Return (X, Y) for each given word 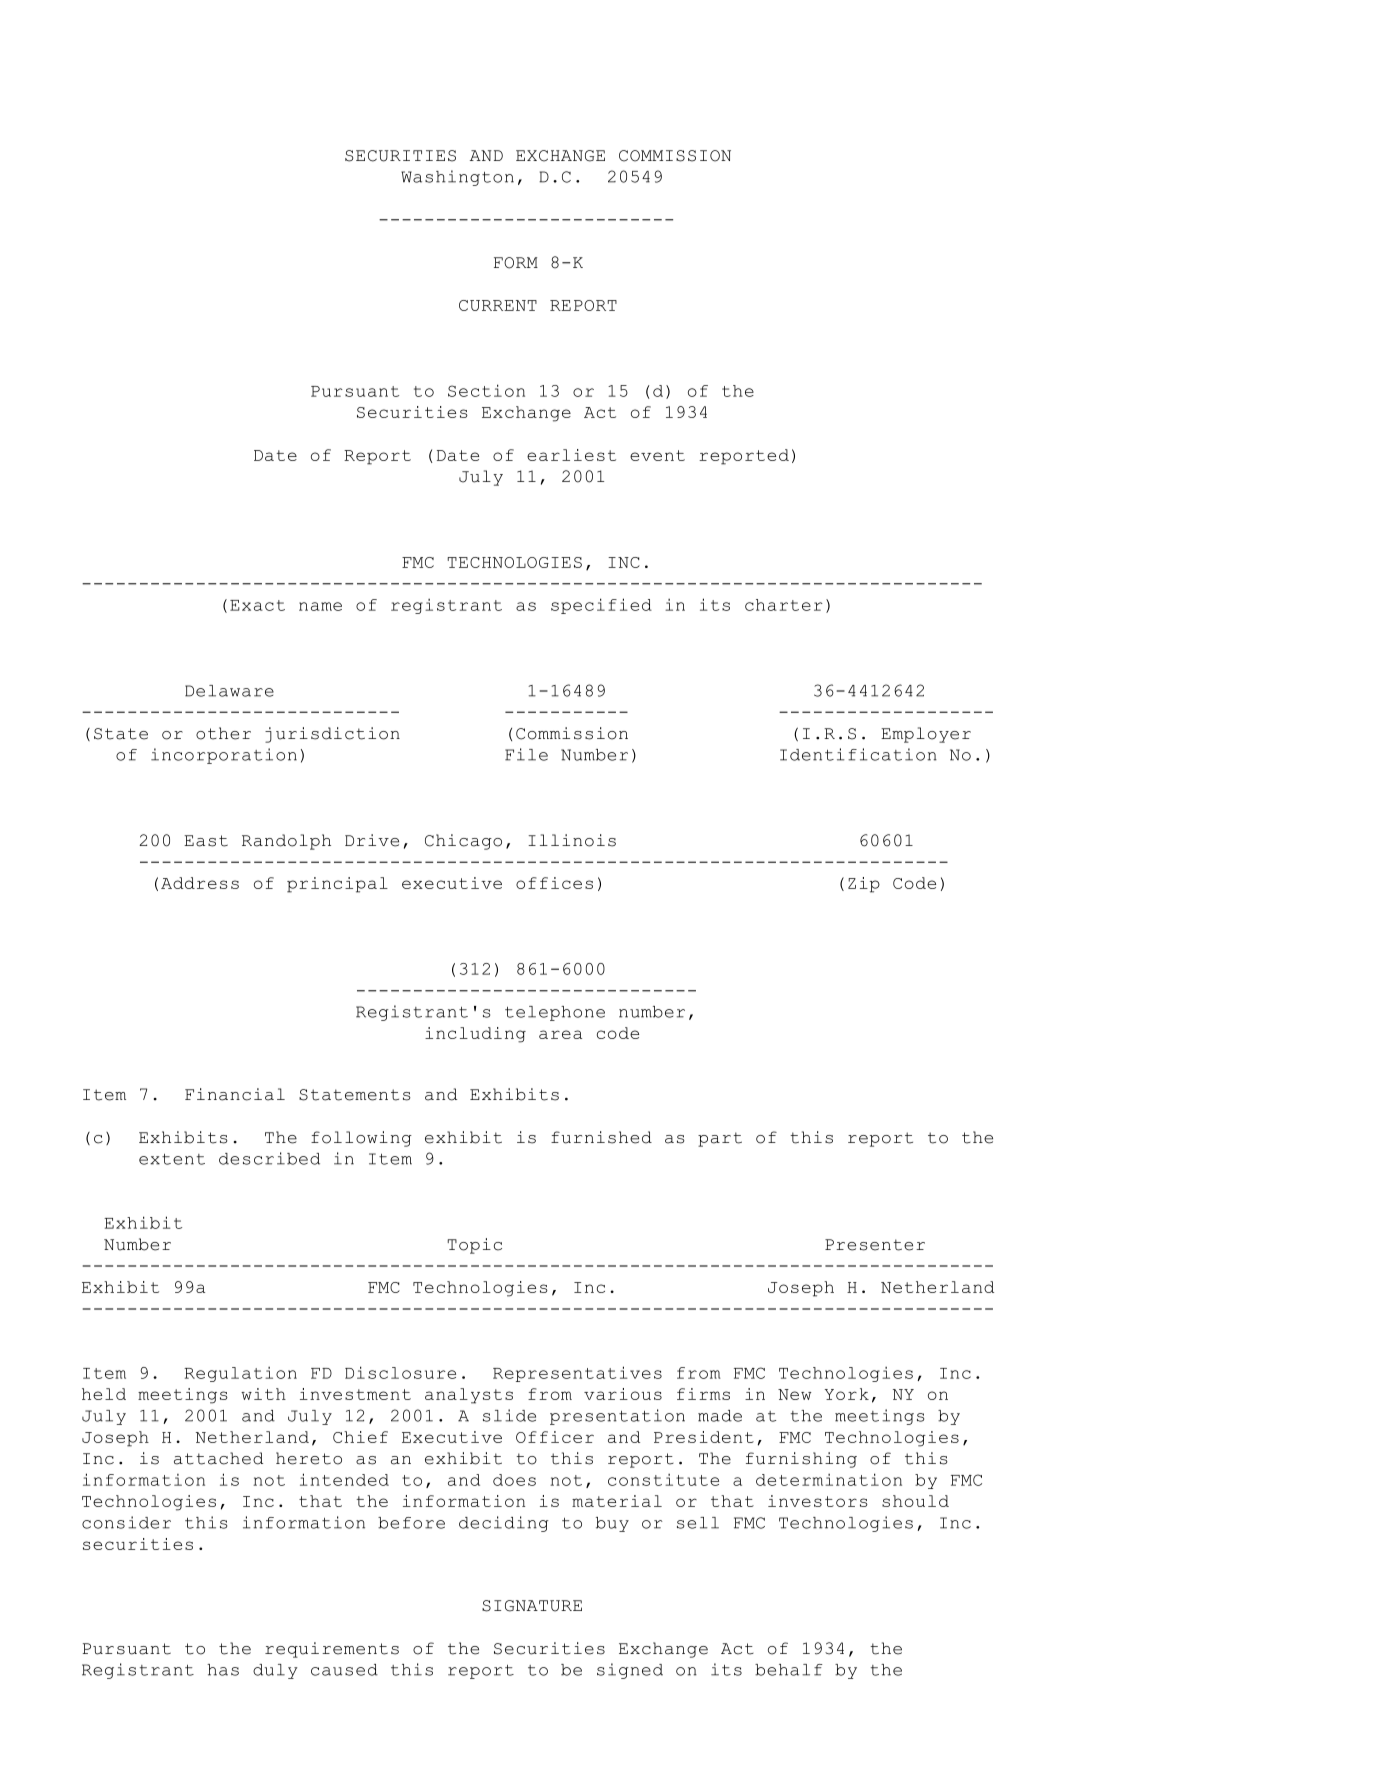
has (223, 1670)
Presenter (875, 1245)
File (526, 754)
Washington (457, 178)
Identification (858, 754)
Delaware (229, 691)
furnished (601, 1137)
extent (172, 1159)
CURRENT (498, 305)
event (657, 455)
